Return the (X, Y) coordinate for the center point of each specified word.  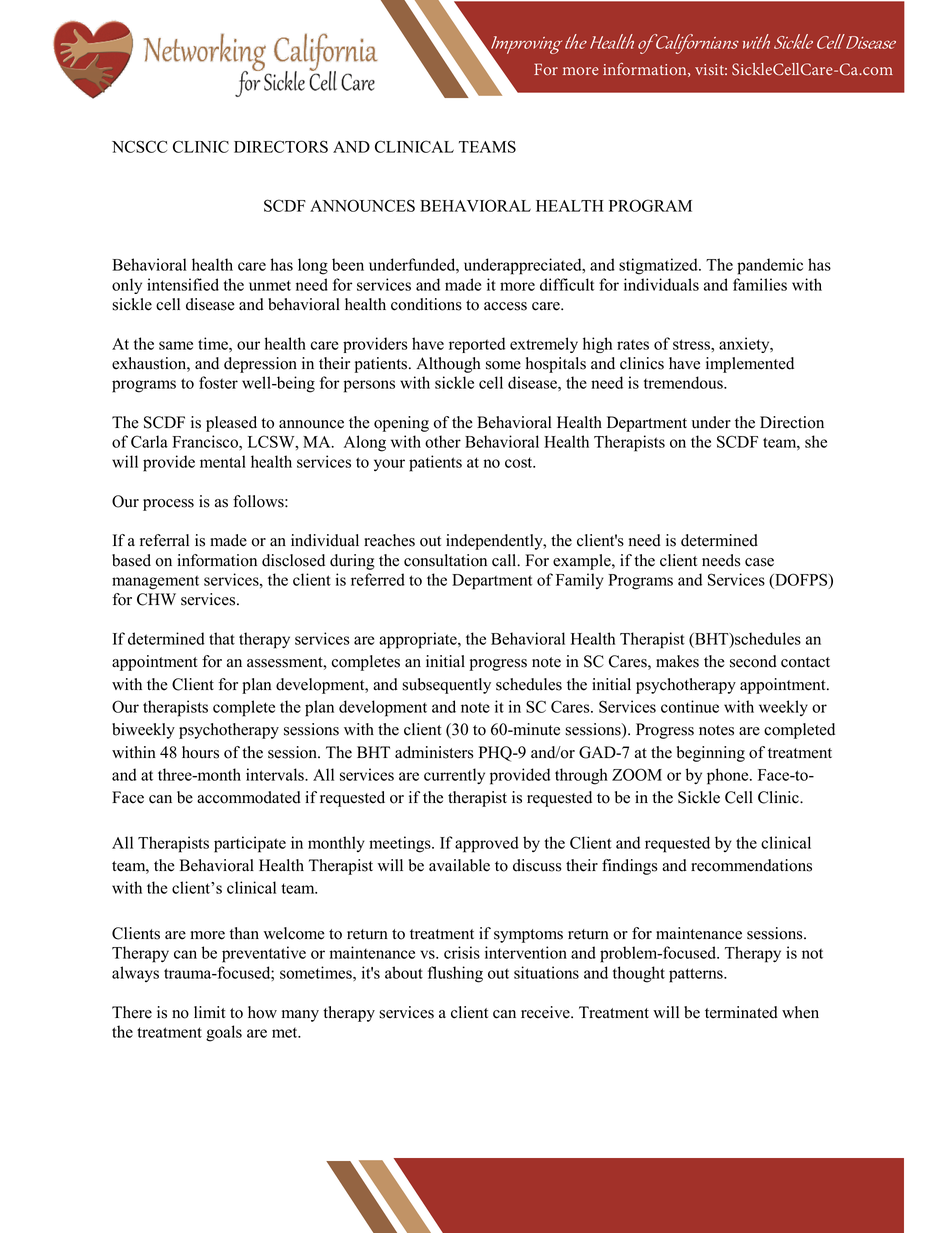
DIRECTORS (281, 146)
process (168, 505)
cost (520, 462)
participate (250, 844)
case (759, 562)
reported (477, 345)
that (222, 638)
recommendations (751, 865)
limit (209, 1012)
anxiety (745, 345)
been (348, 264)
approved (487, 844)
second (753, 661)
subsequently (446, 686)
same (176, 345)
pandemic (770, 266)
